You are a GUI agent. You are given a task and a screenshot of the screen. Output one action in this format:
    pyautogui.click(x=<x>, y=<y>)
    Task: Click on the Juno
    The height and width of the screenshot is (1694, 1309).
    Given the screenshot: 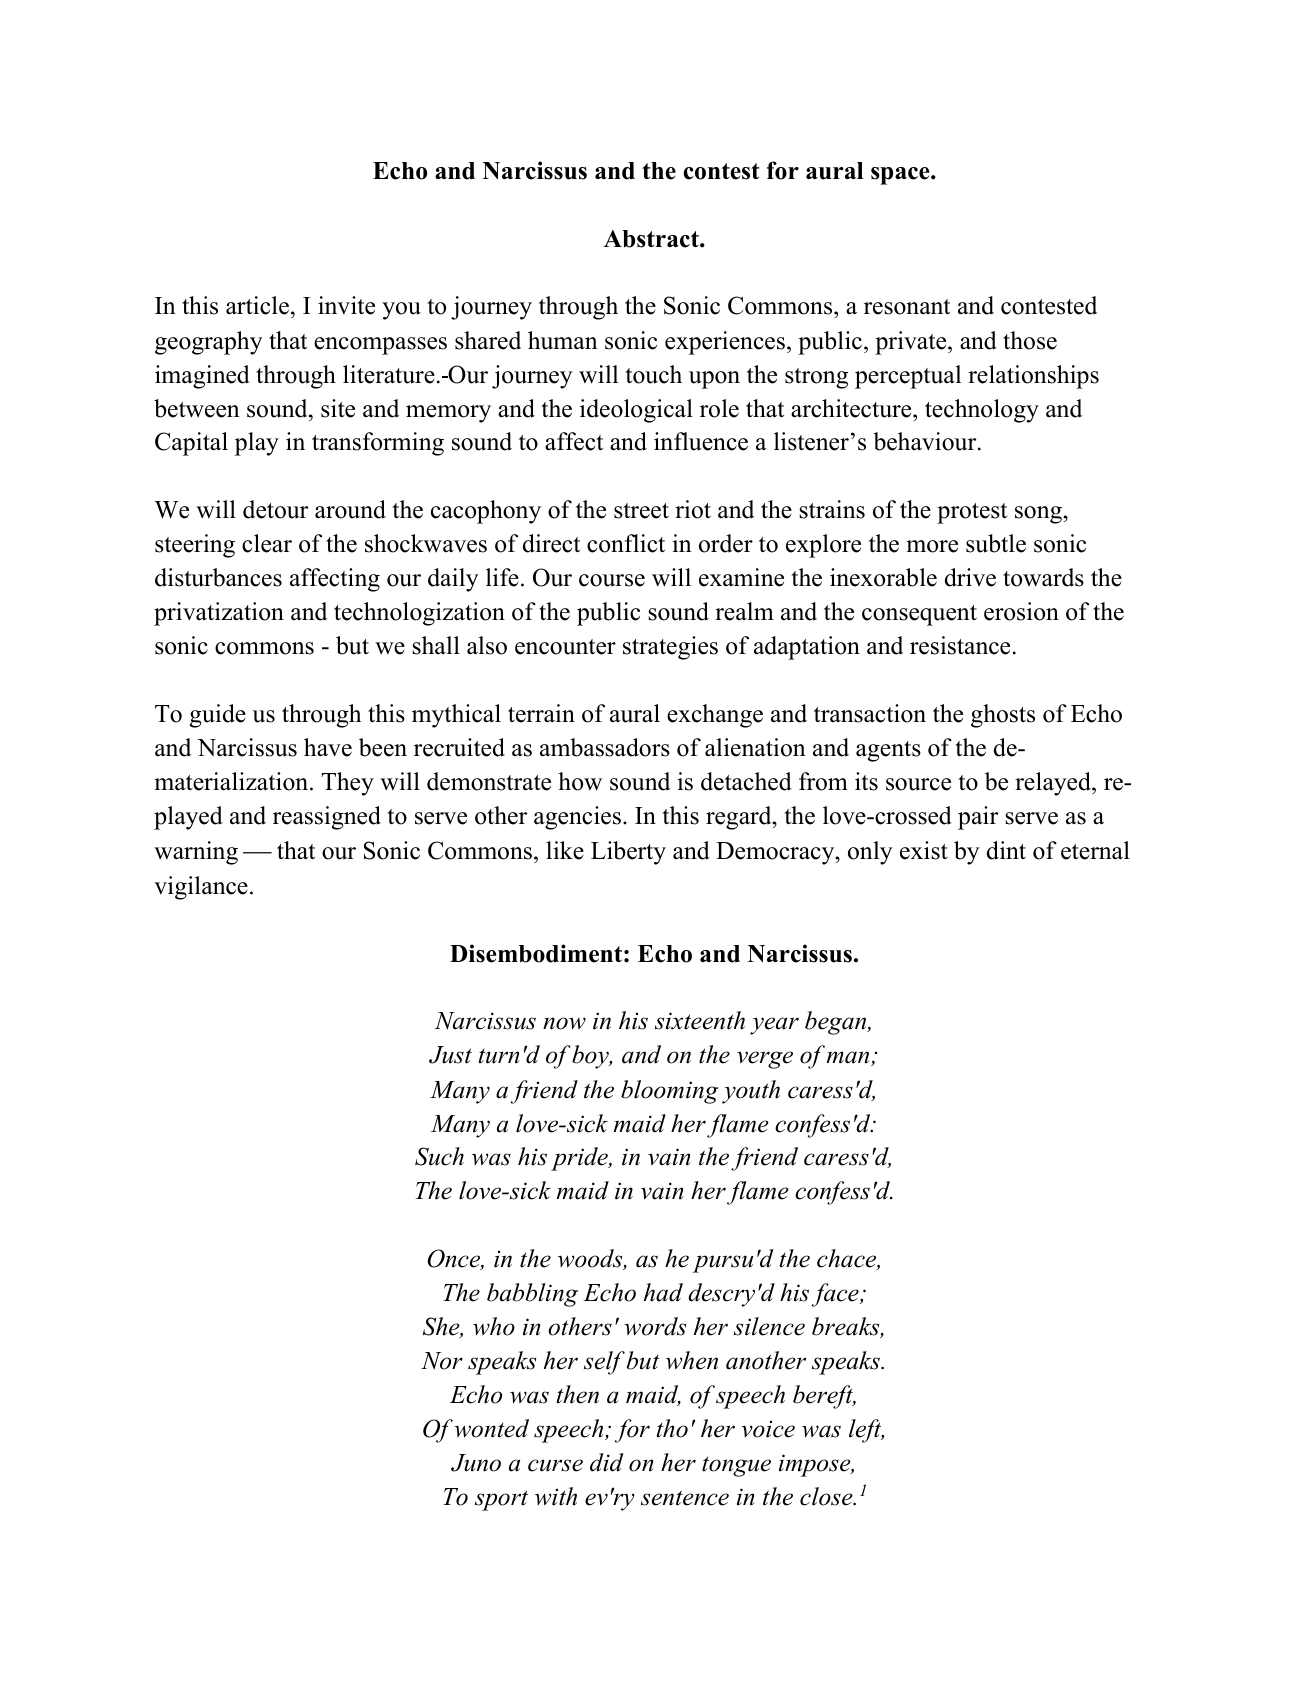 What is the action you would take?
    pyautogui.click(x=476, y=1463)
